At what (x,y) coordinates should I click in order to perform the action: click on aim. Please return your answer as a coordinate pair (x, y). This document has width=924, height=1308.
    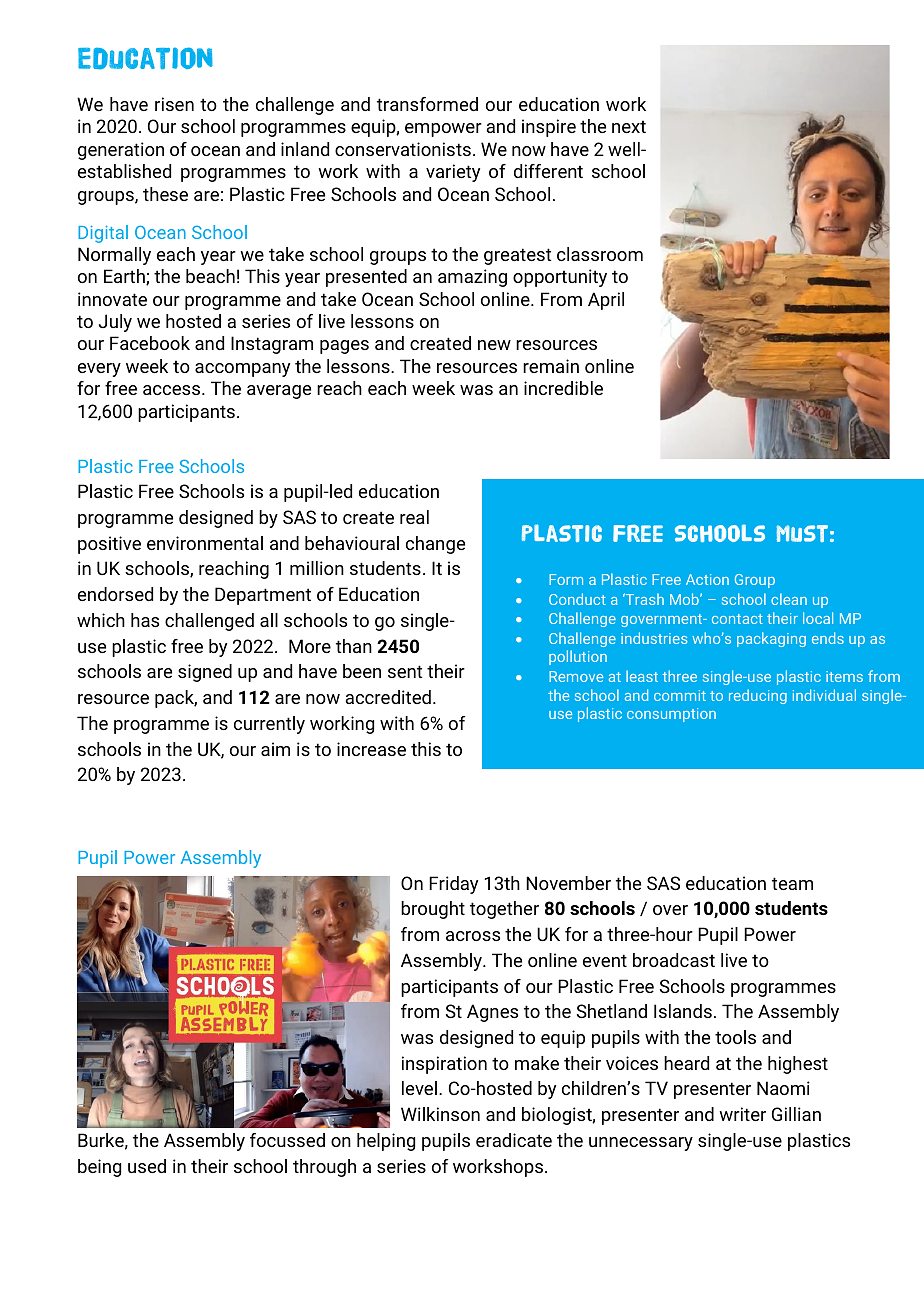
    Looking at the image, I should click on (275, 749).
